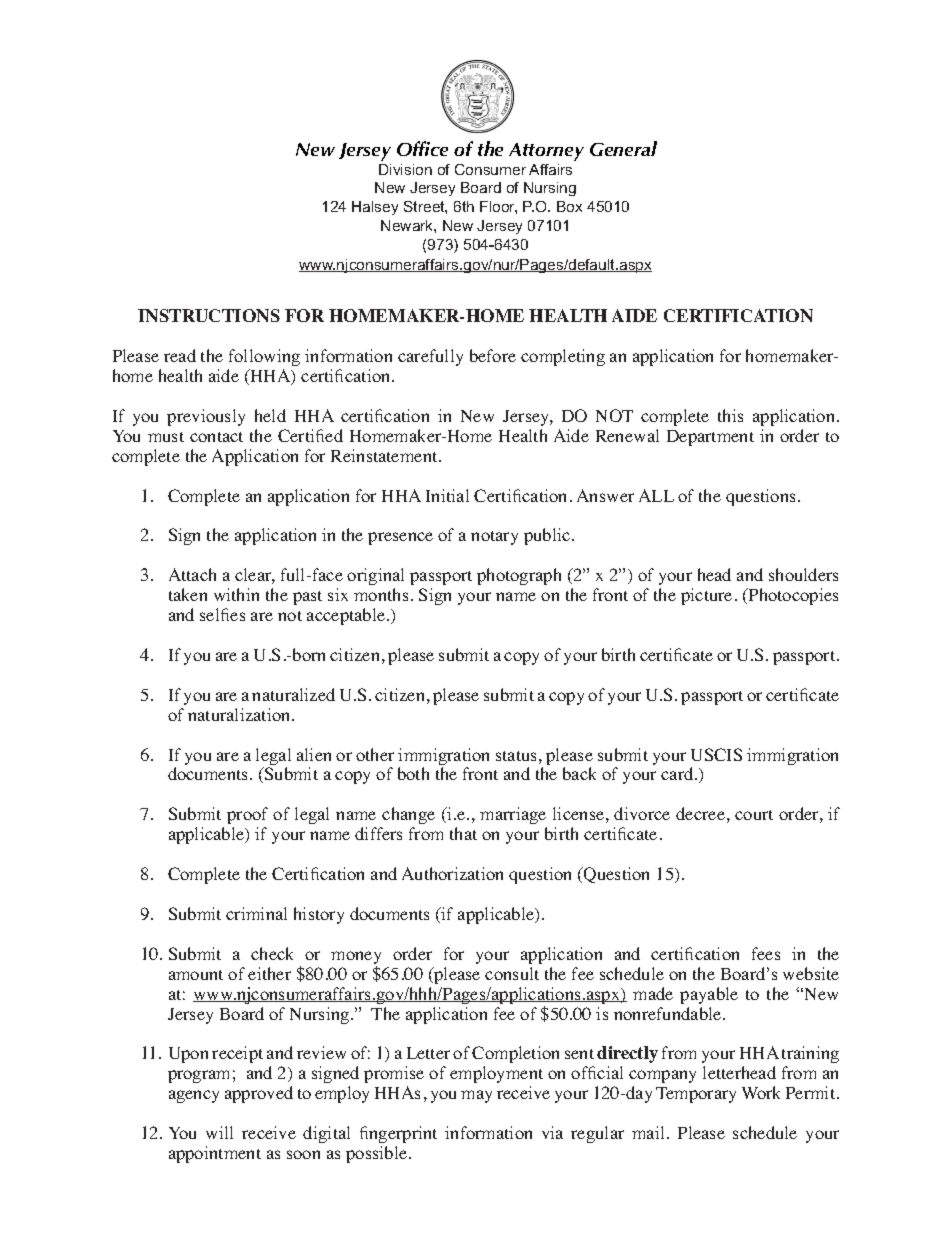  What do you see at coordinates (623, 148) in the screenshot?
I see `General` at bounding box center [623, 148].
